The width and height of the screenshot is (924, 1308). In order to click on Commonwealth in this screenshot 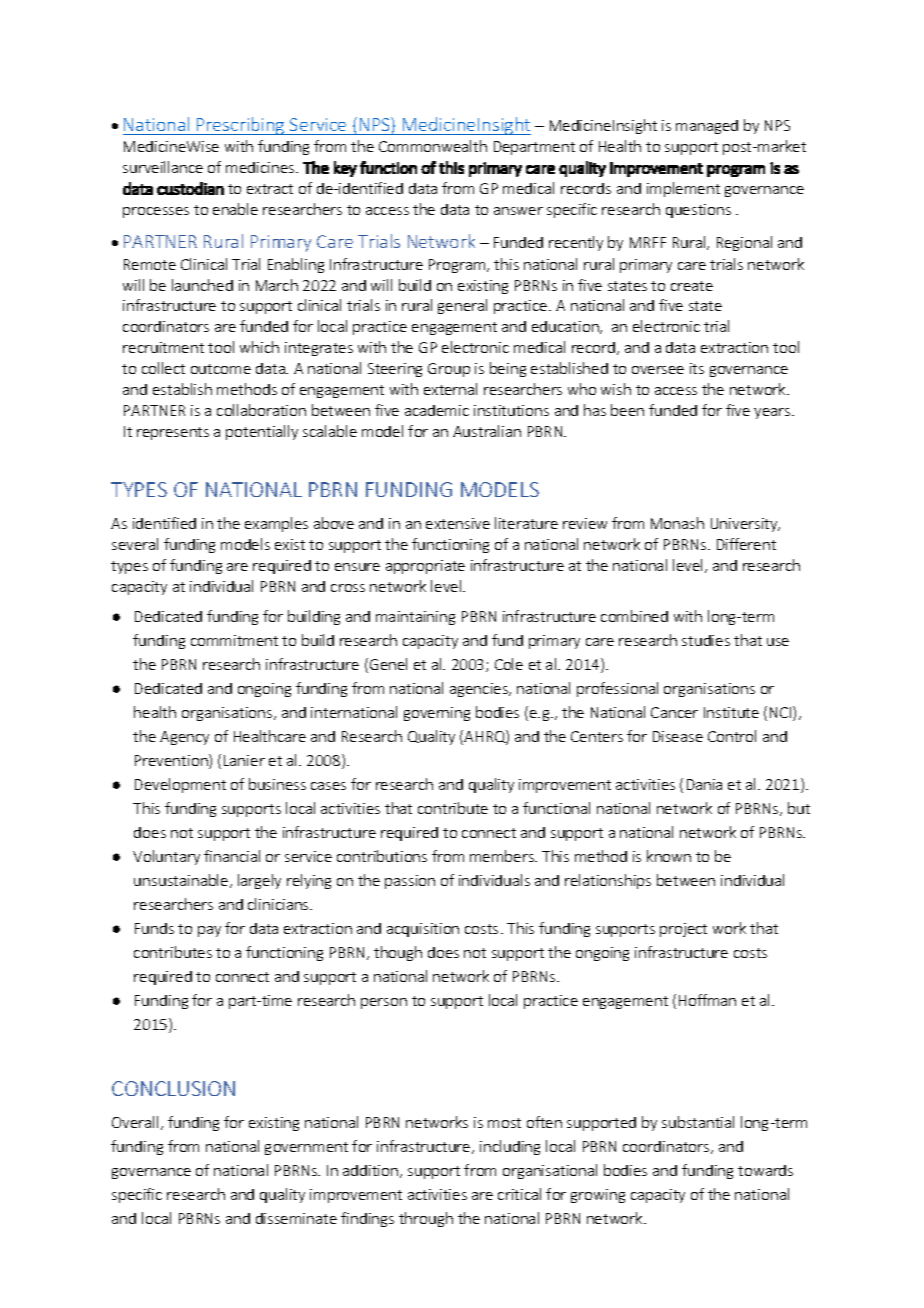, I will do `click(433, 146)`.
